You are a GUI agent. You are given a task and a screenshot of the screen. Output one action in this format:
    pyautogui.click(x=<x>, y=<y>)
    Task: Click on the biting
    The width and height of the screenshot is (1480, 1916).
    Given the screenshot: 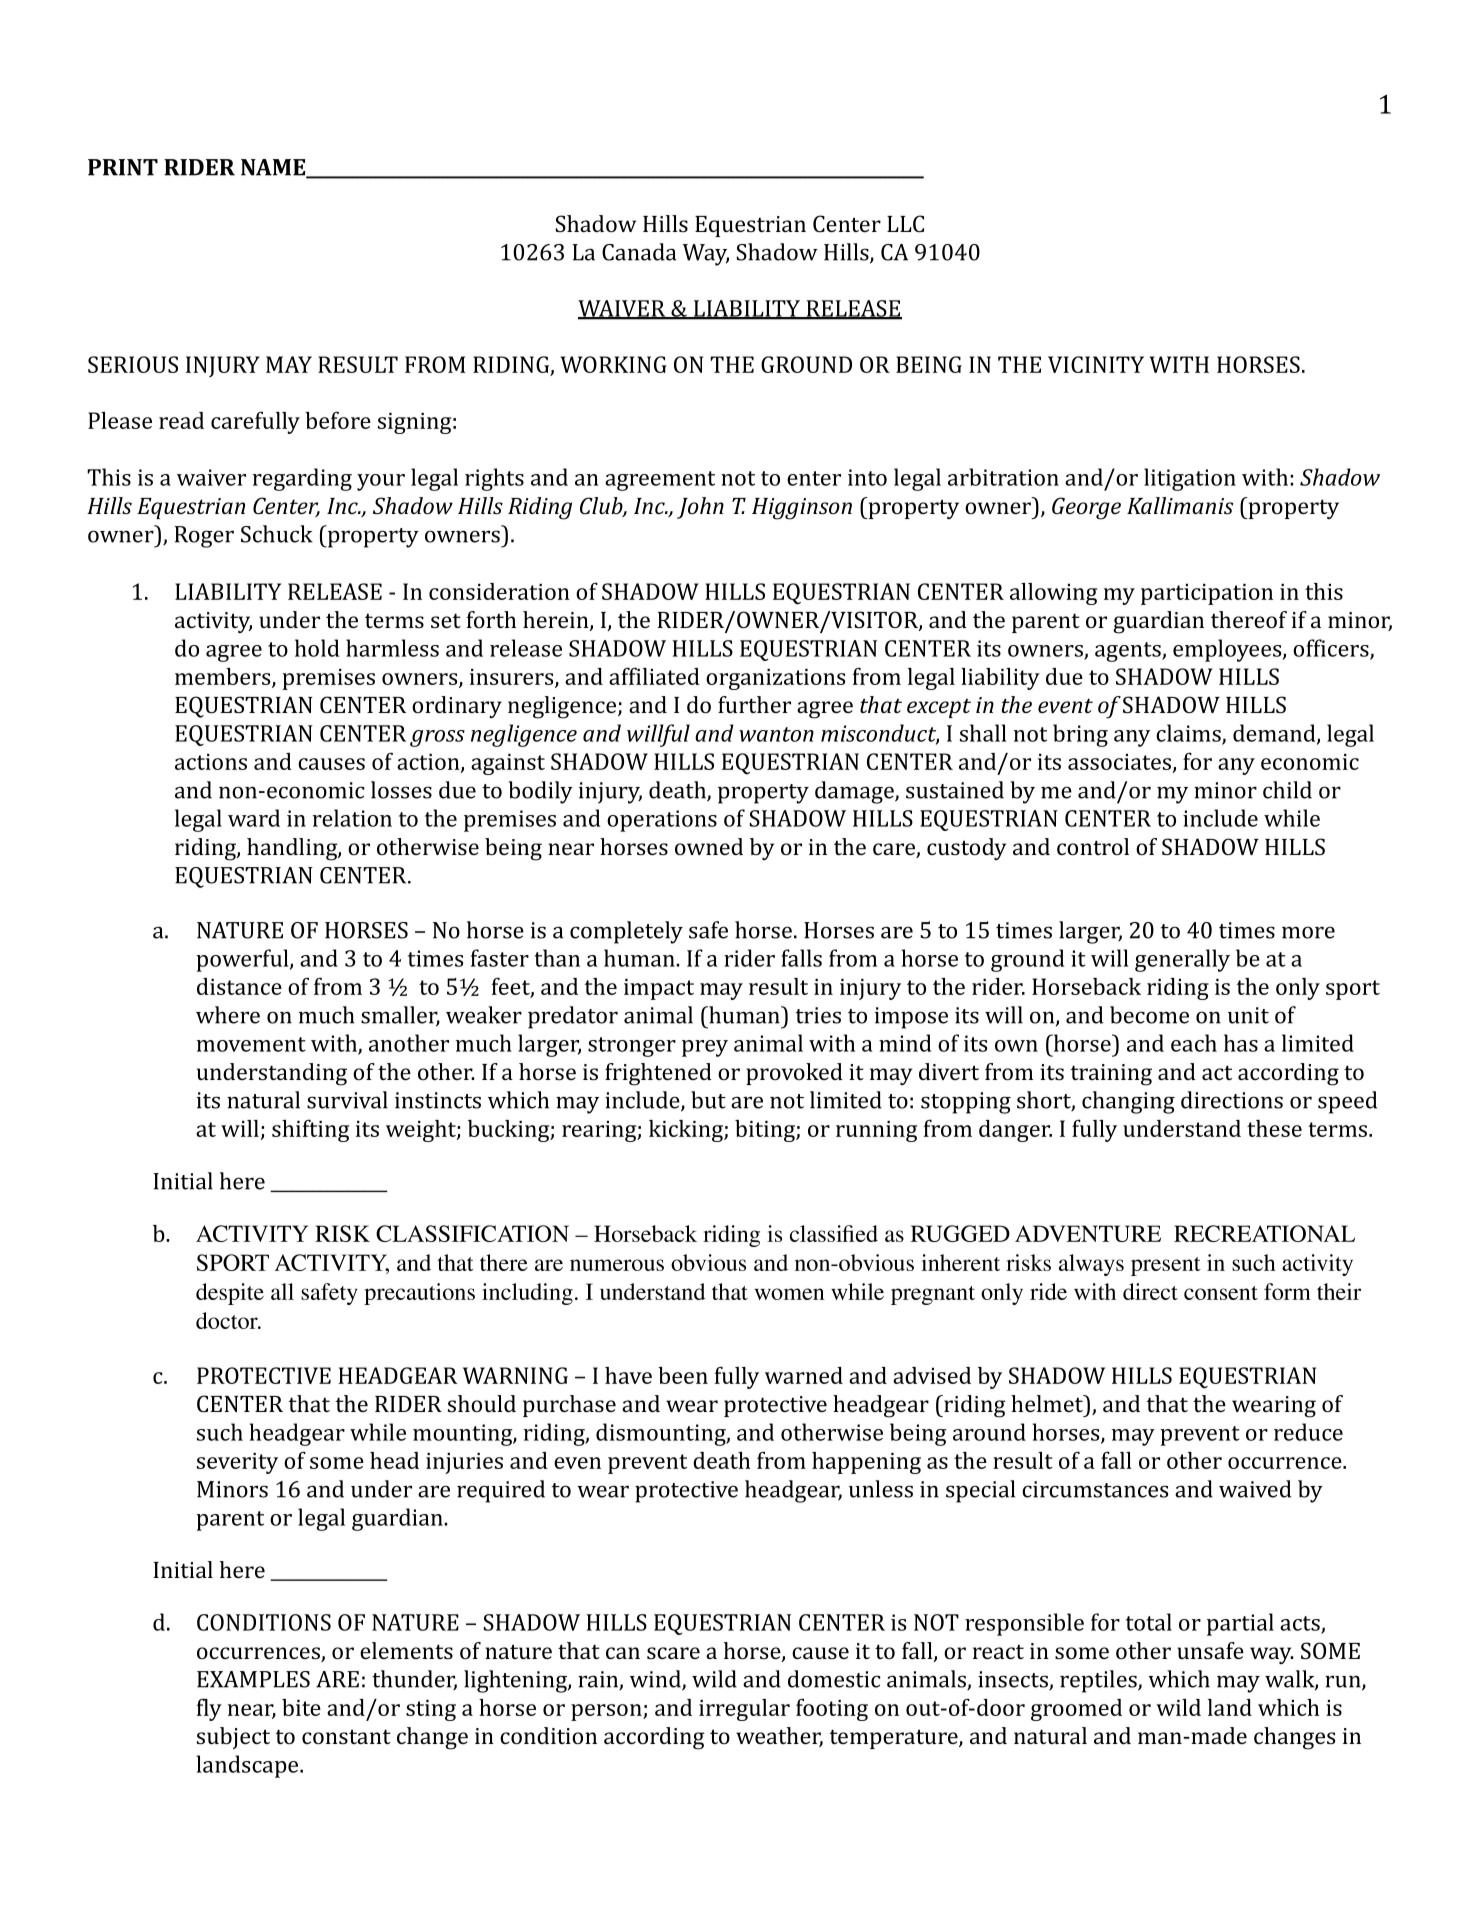 What is the action you would take?
    pyautogui.click(x=766, y=1131)
